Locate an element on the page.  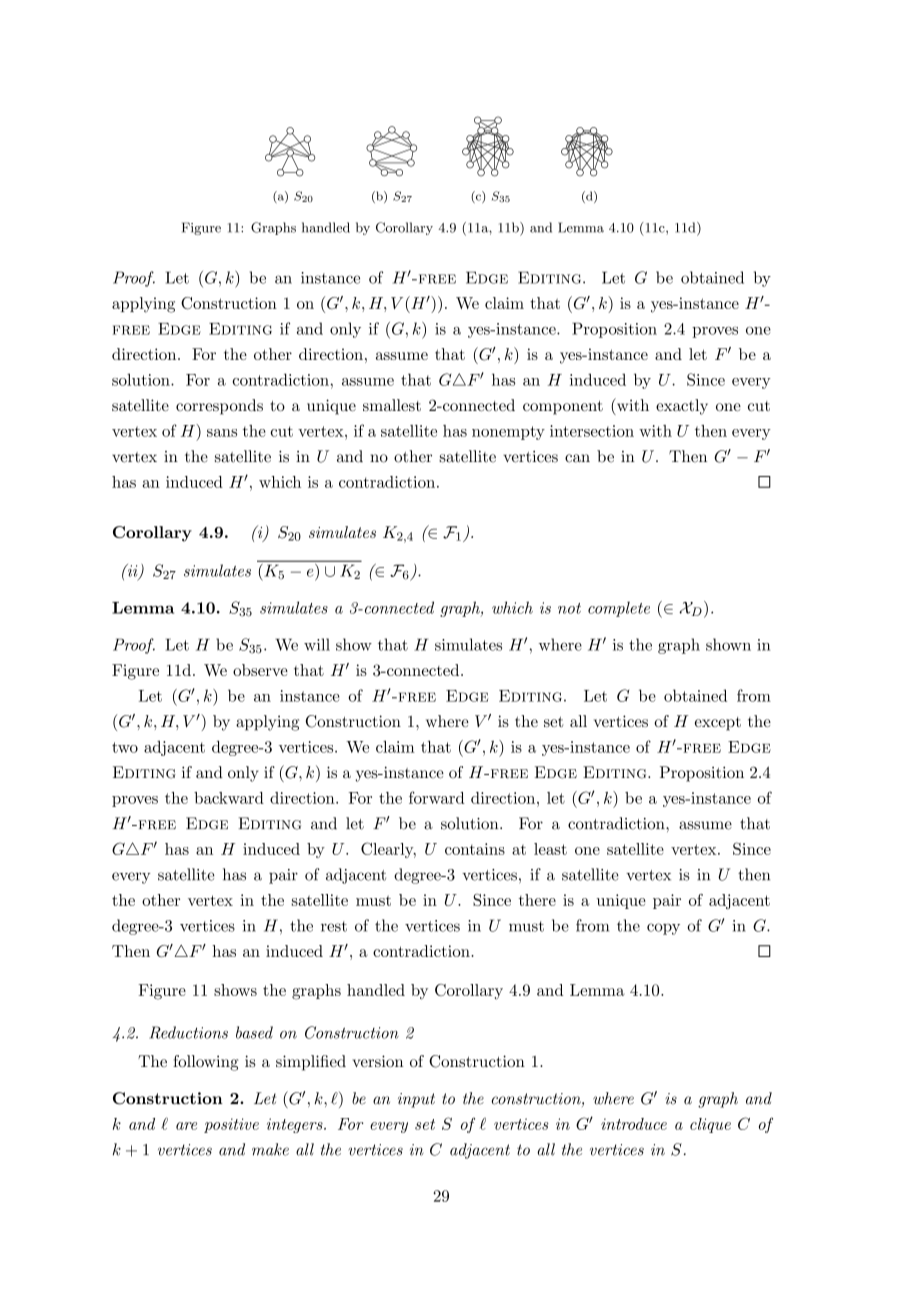
smallest is located at coordinates (392, 405).
